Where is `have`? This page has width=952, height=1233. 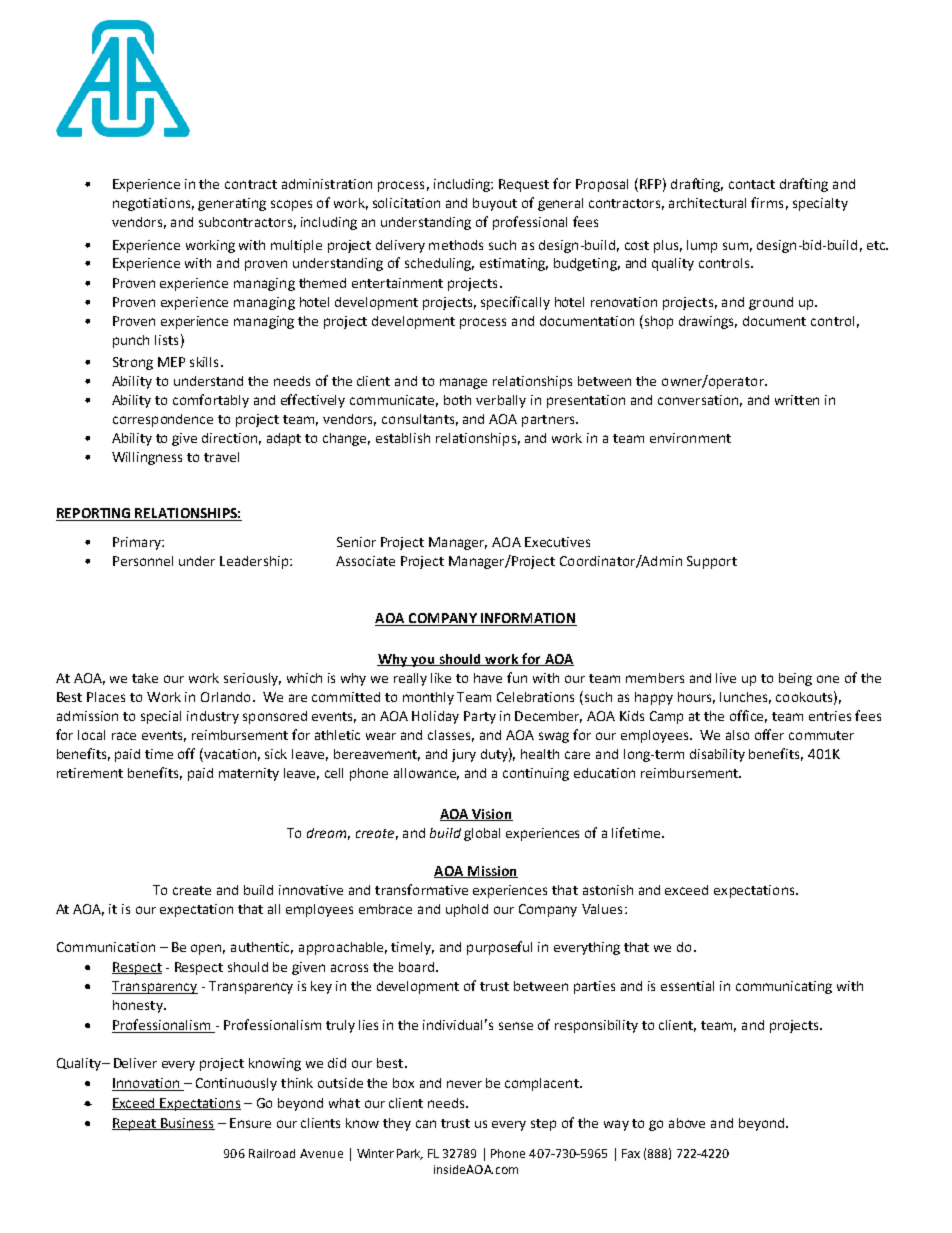 have is located at coordinates (488, 678).
